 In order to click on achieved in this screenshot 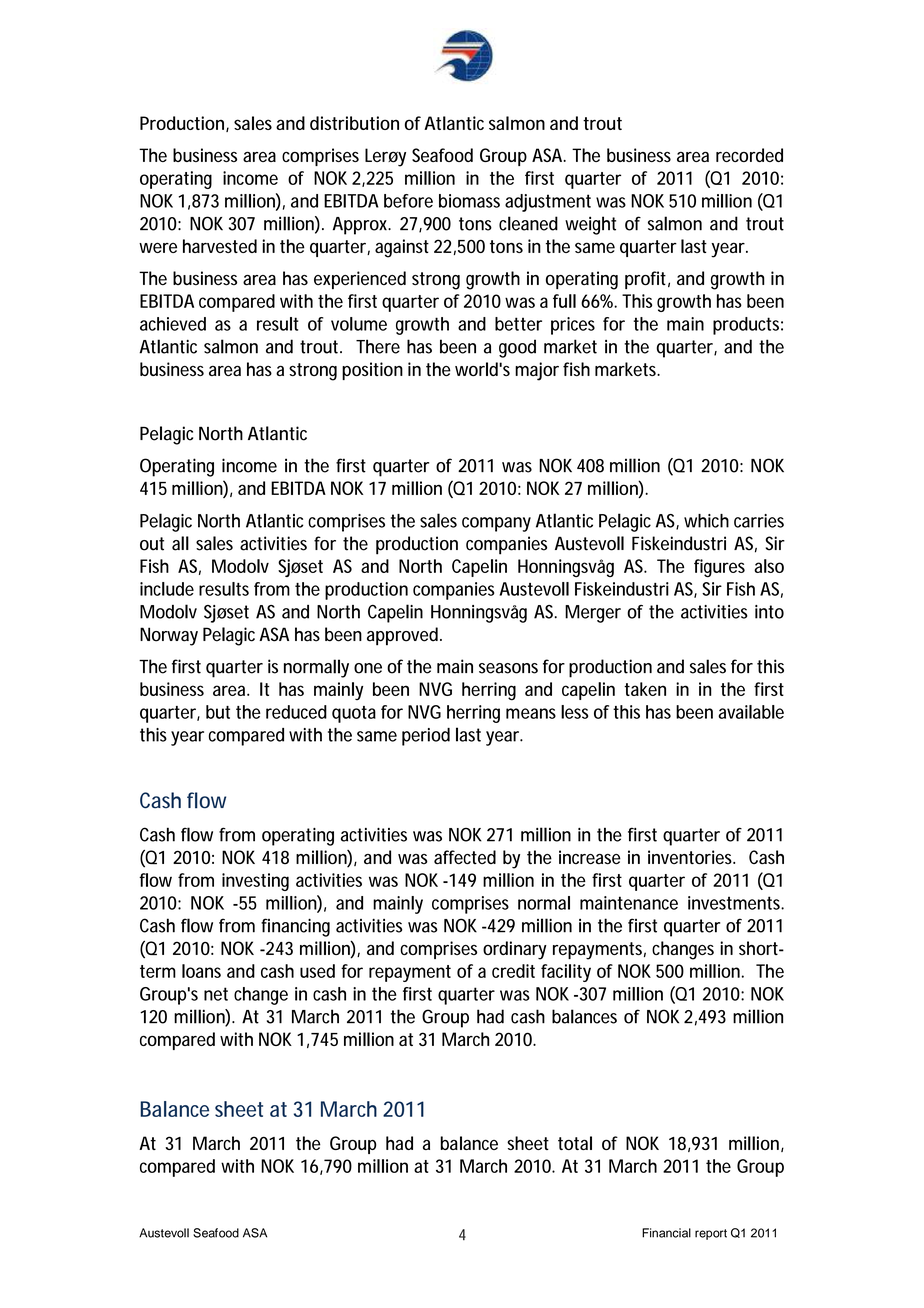, I will do `click(173, 324)`.
